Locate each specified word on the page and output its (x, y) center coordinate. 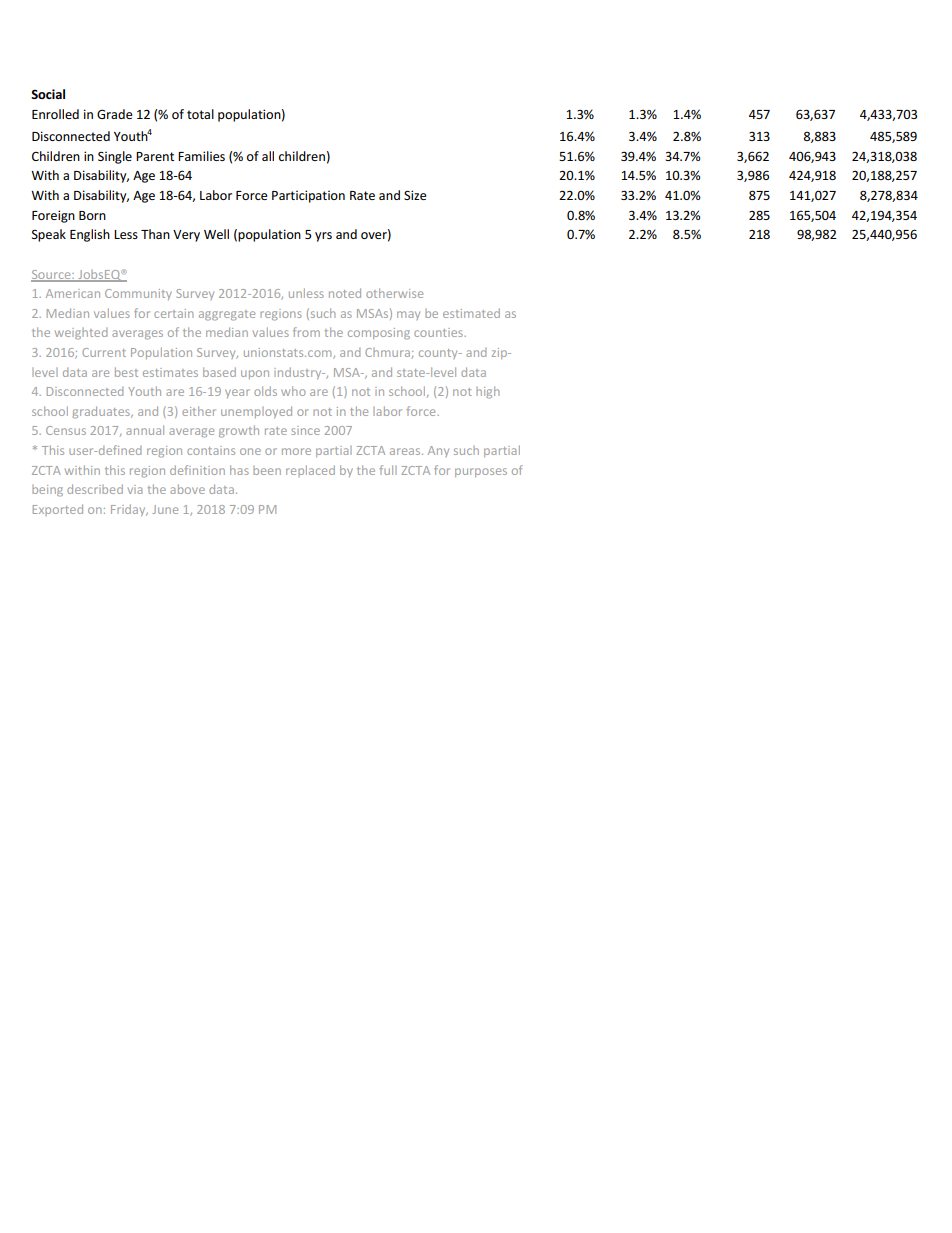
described (95, 489)
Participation (308, 196)
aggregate (227, 315)
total (200, 114)
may (408, 315)
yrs (323, 237)
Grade (114, 114)
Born (92, 215)
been (267, 470)
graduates (102, 412)
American (73, 293)
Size (415, 195)
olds (265, 391)
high (488, 392)
